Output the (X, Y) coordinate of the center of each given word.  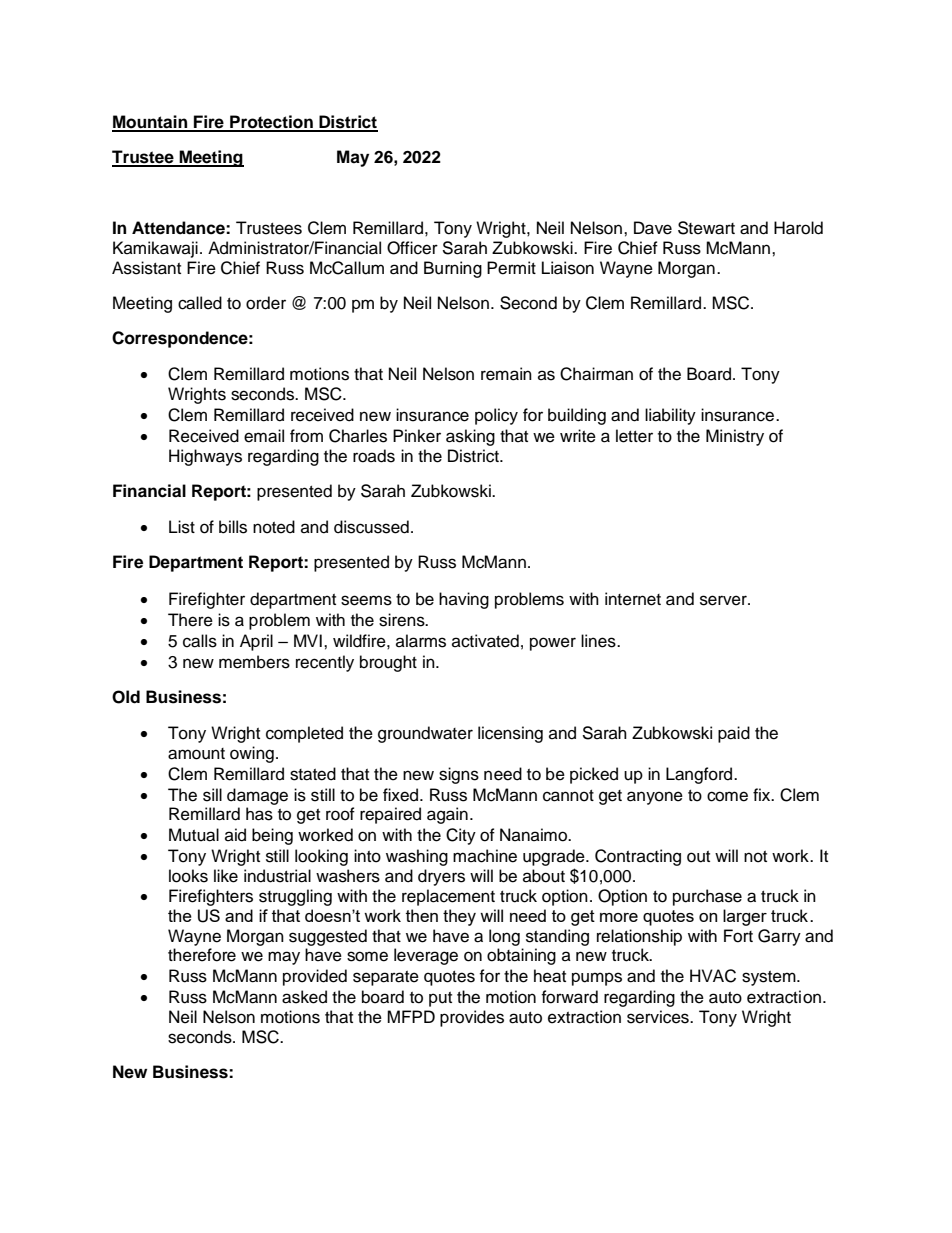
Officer (412, 248)
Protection (271, 123)
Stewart (706, 228)
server (724, 600)
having (464, 600)
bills (233, 527)
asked (304, 997)
